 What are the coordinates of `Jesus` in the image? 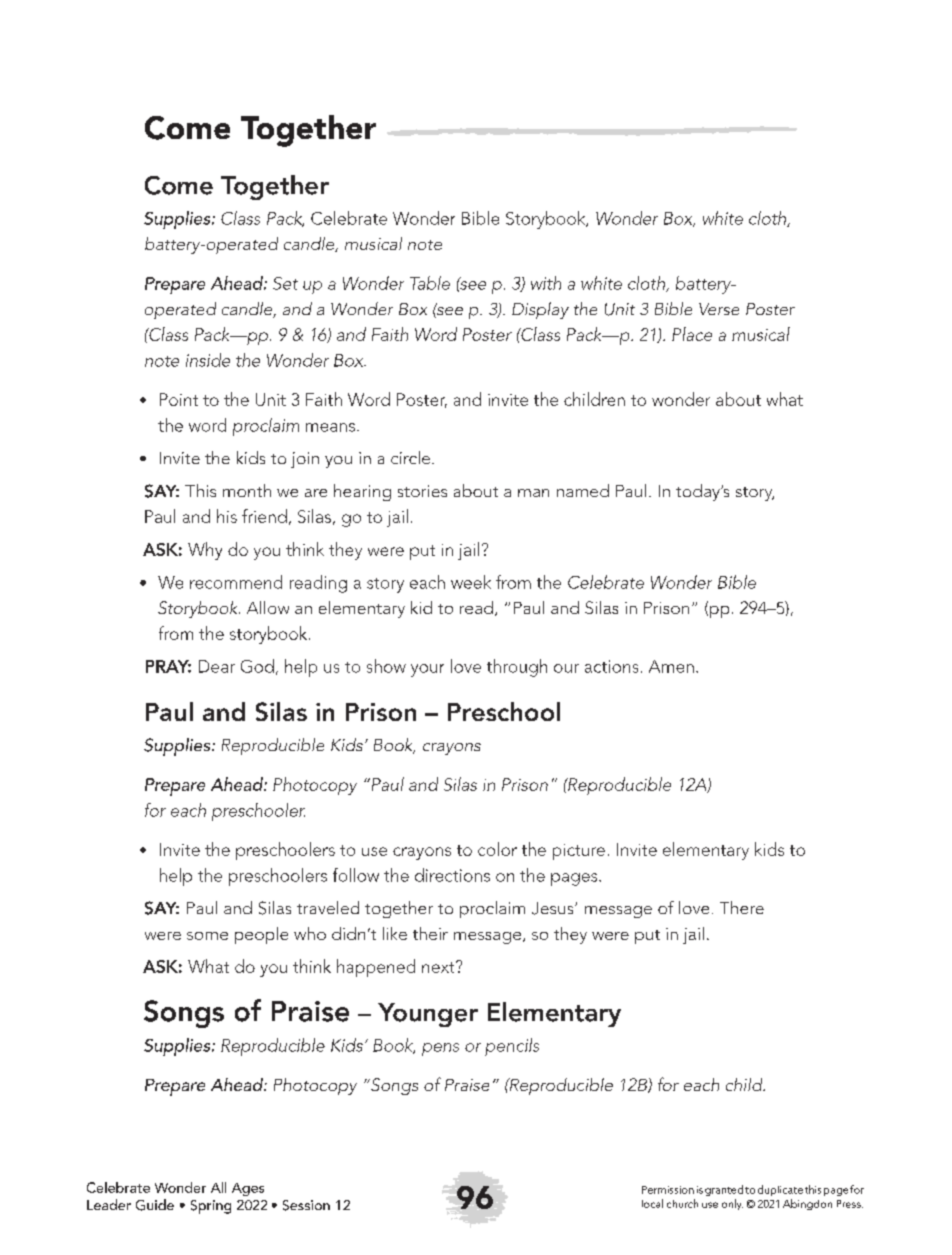 It's located at (554, 908).
